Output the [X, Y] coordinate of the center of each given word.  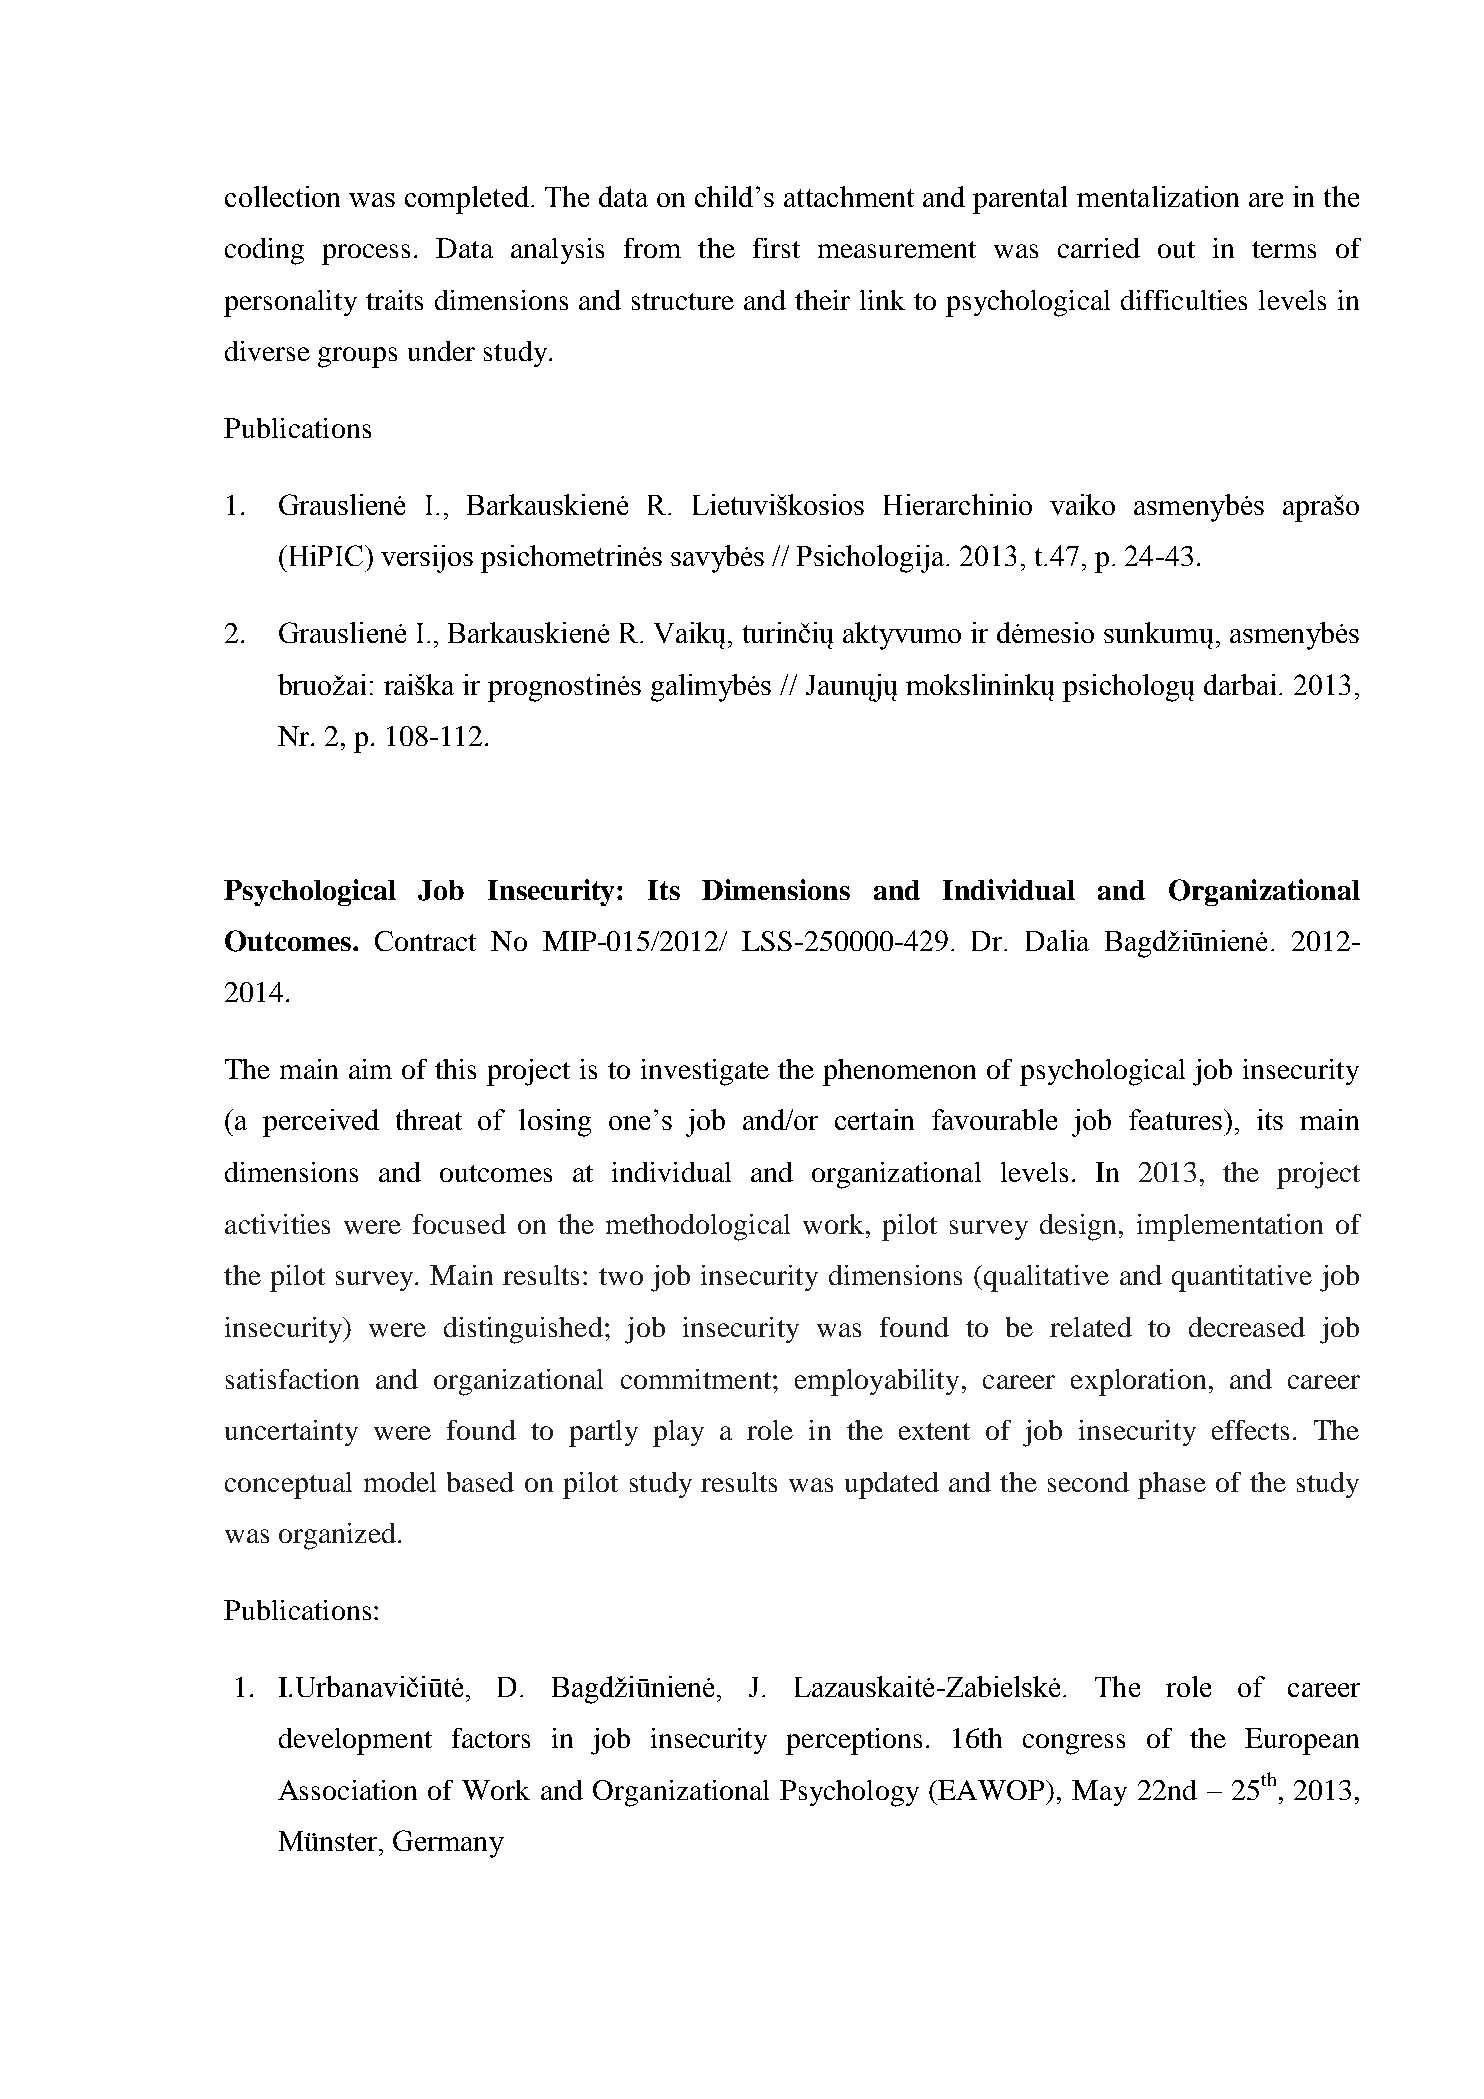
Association [347, 1790]
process [366, 254]
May [1099, 1793]
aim [370, 1069]
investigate [705, 1072]
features [1175, 1119]
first [776, 248]
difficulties [1184, 300]
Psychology [849, 1793]
